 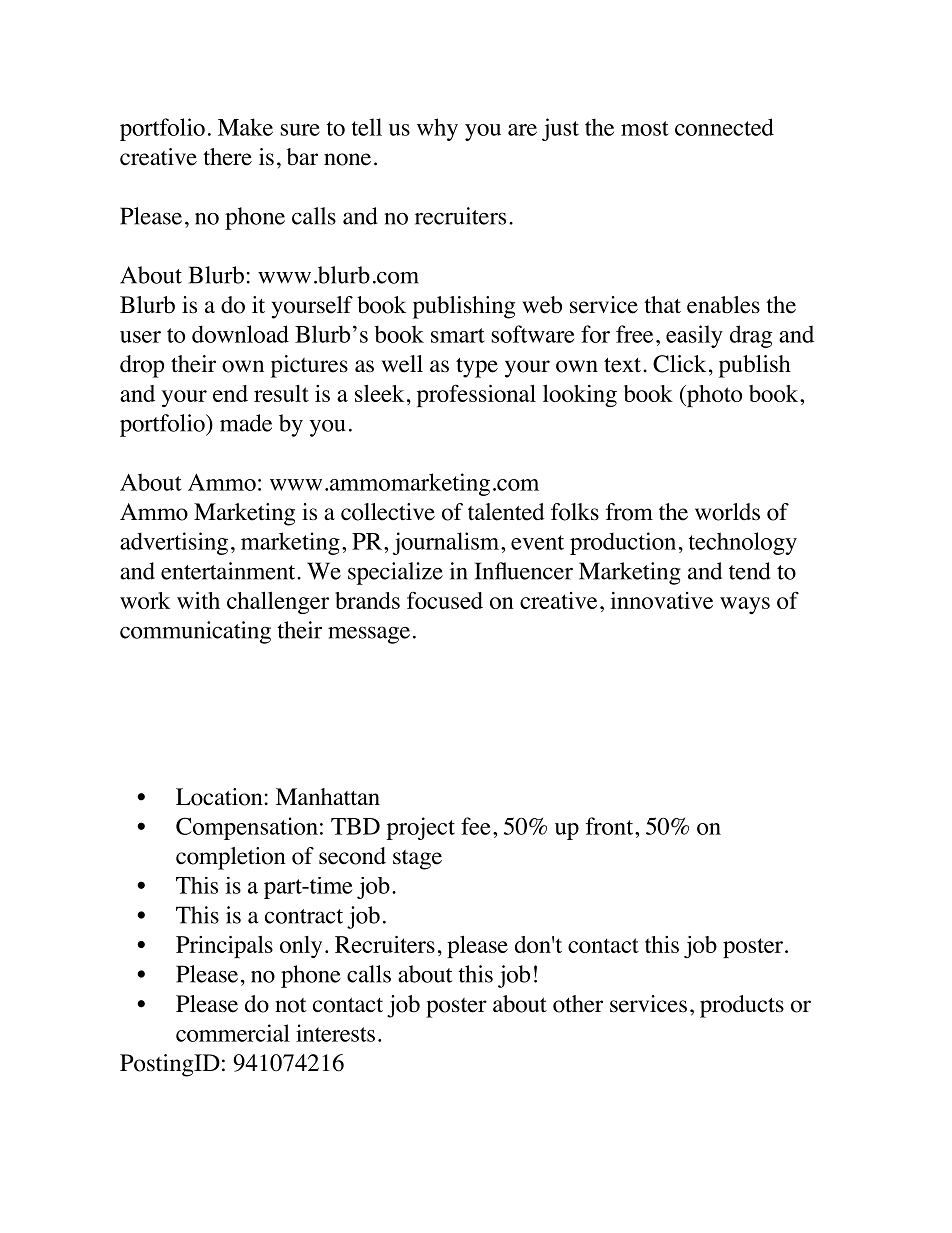 I want to click on why, so click(x=437, y=129).
